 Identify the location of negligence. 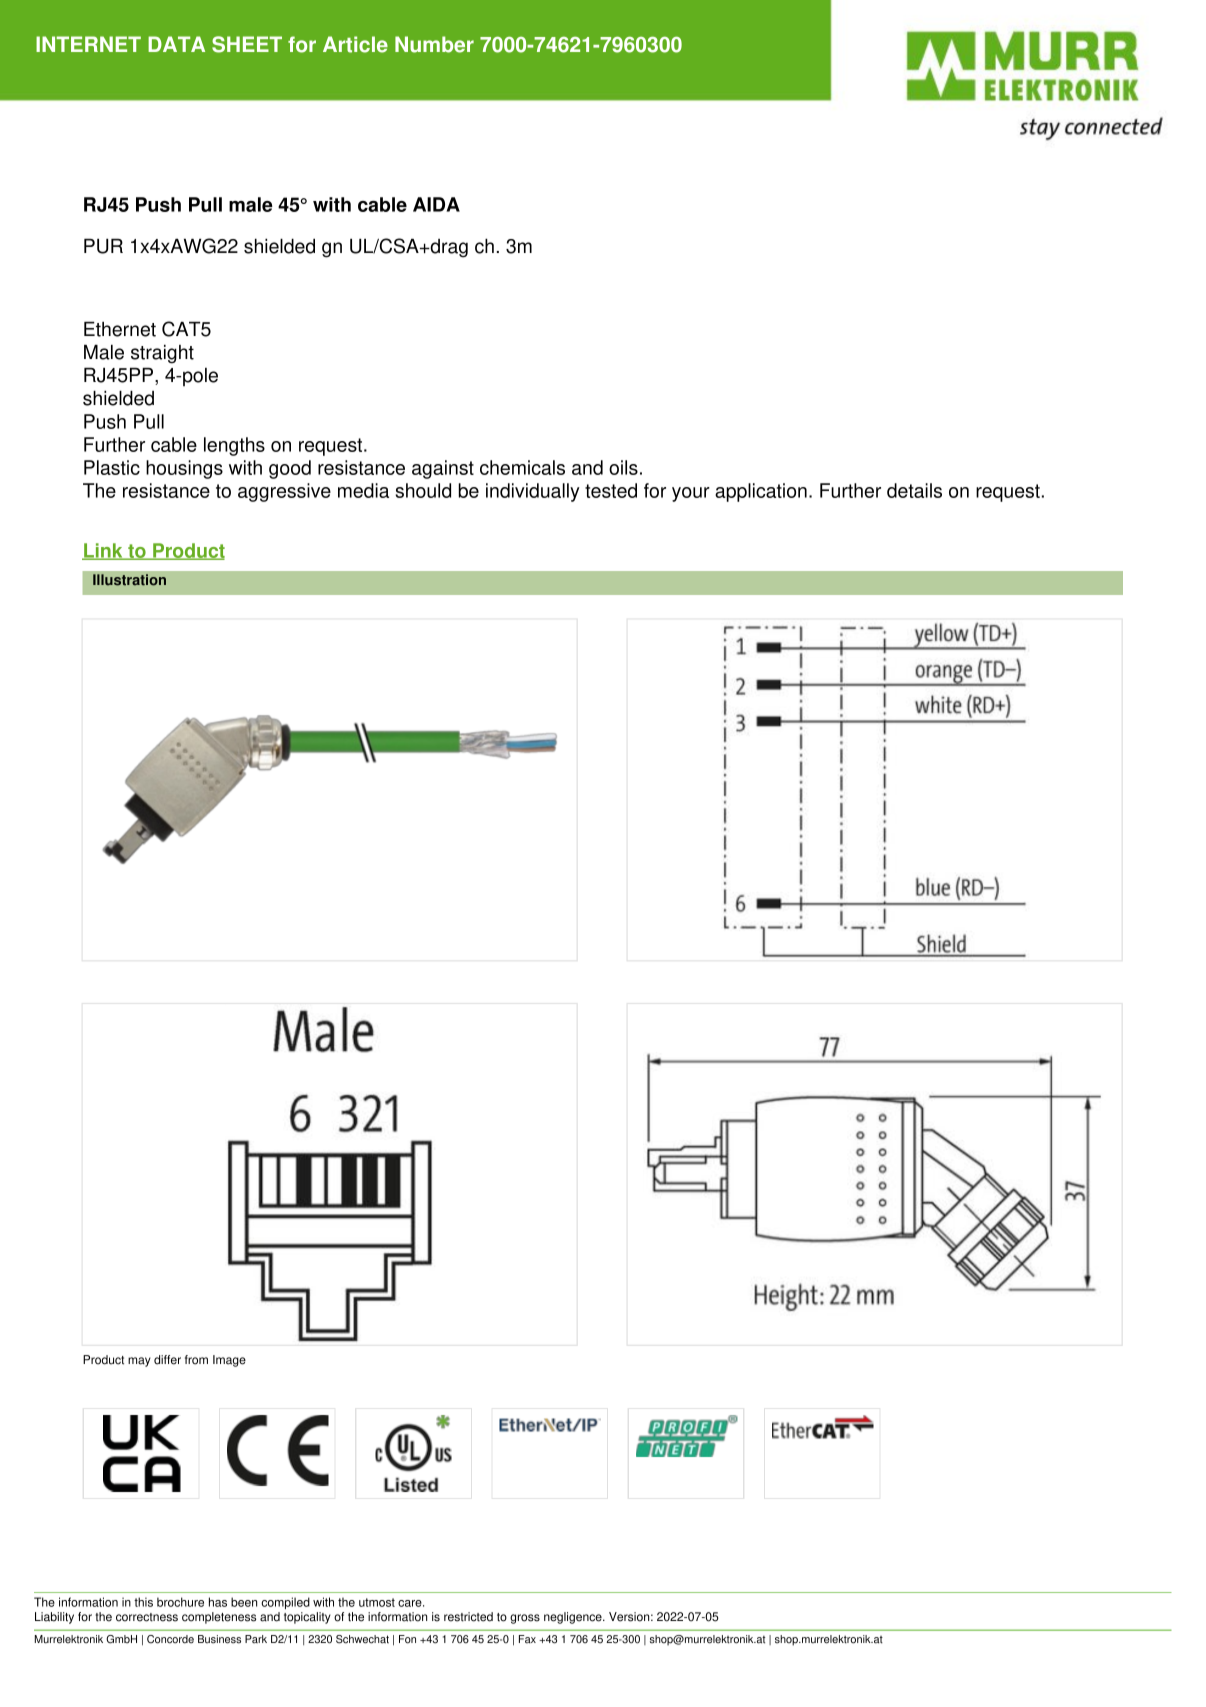
(574, 1618).
